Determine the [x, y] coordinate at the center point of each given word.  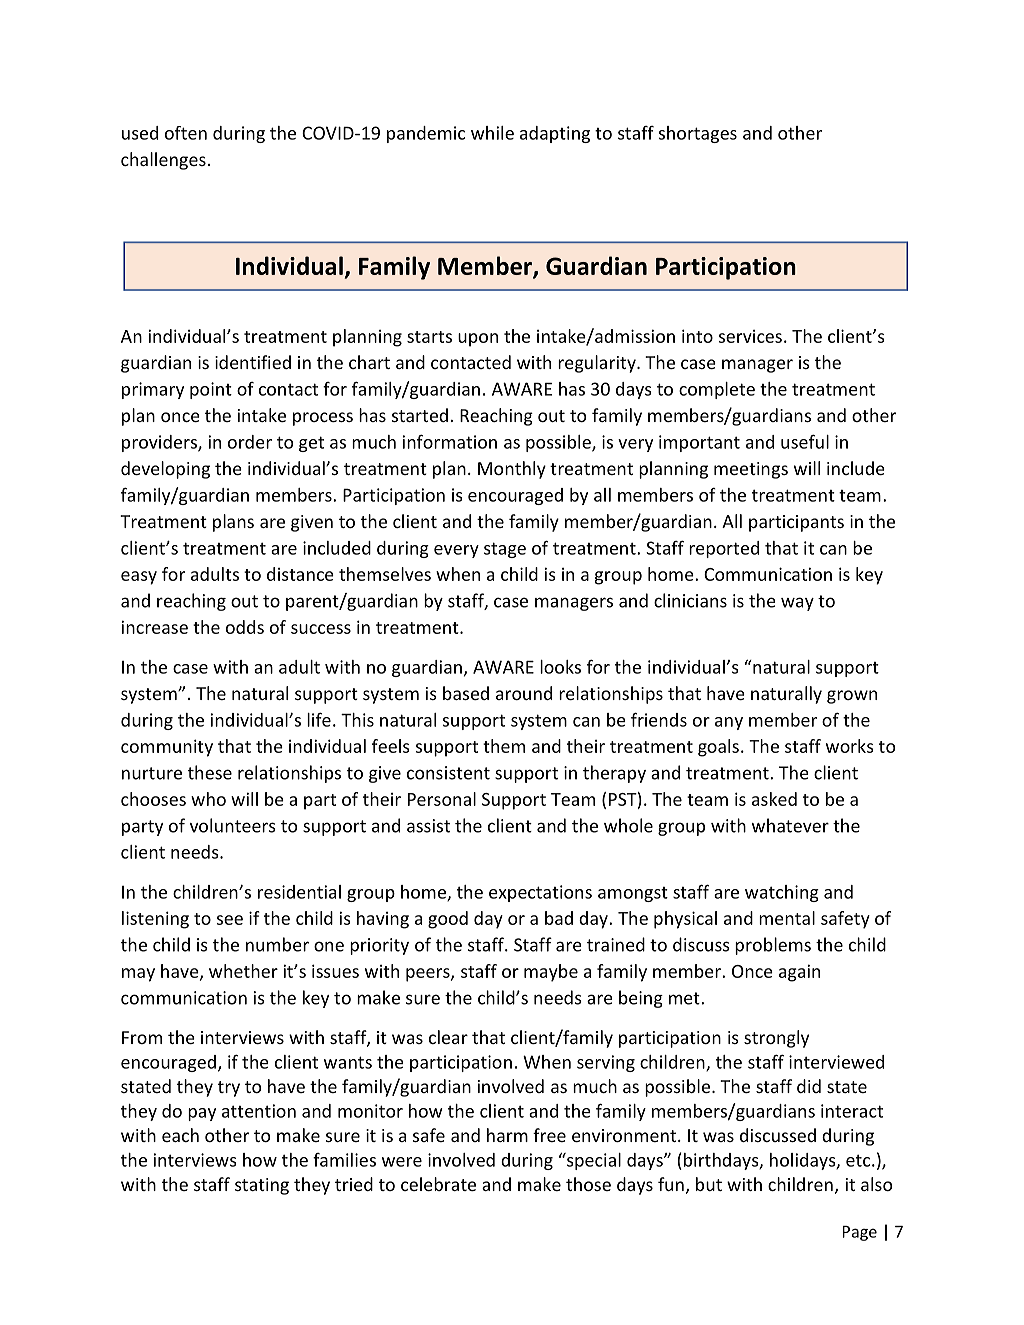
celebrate [438, 1184]
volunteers [233, 825]
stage [505, 550]
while [492, 133]
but [709, 1184]
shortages [698, 134]
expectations [540, 893]
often [186, 133]
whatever [790, 825]
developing [165, 470]
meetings [751, 470]
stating [262, 1186]
